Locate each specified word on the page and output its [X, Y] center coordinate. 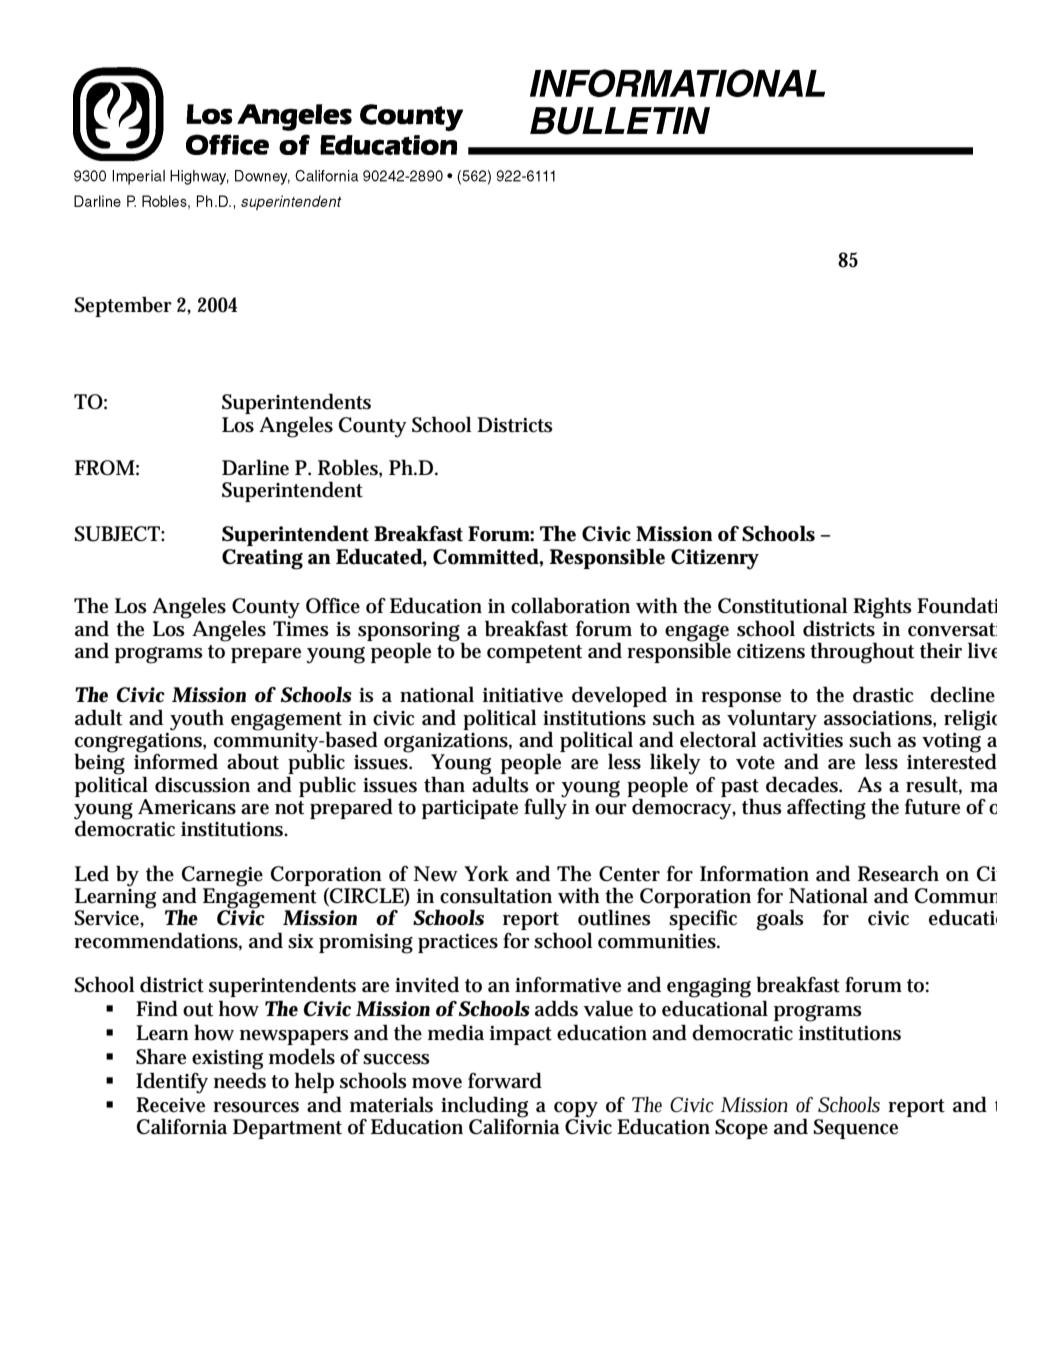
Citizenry [715, 559]
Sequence [855, 1129]
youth [197, 720]
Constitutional [782, 605]
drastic [883, 694]
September [123, 307]
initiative [523, 695]
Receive [170, 1105]
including [484, 1108]
